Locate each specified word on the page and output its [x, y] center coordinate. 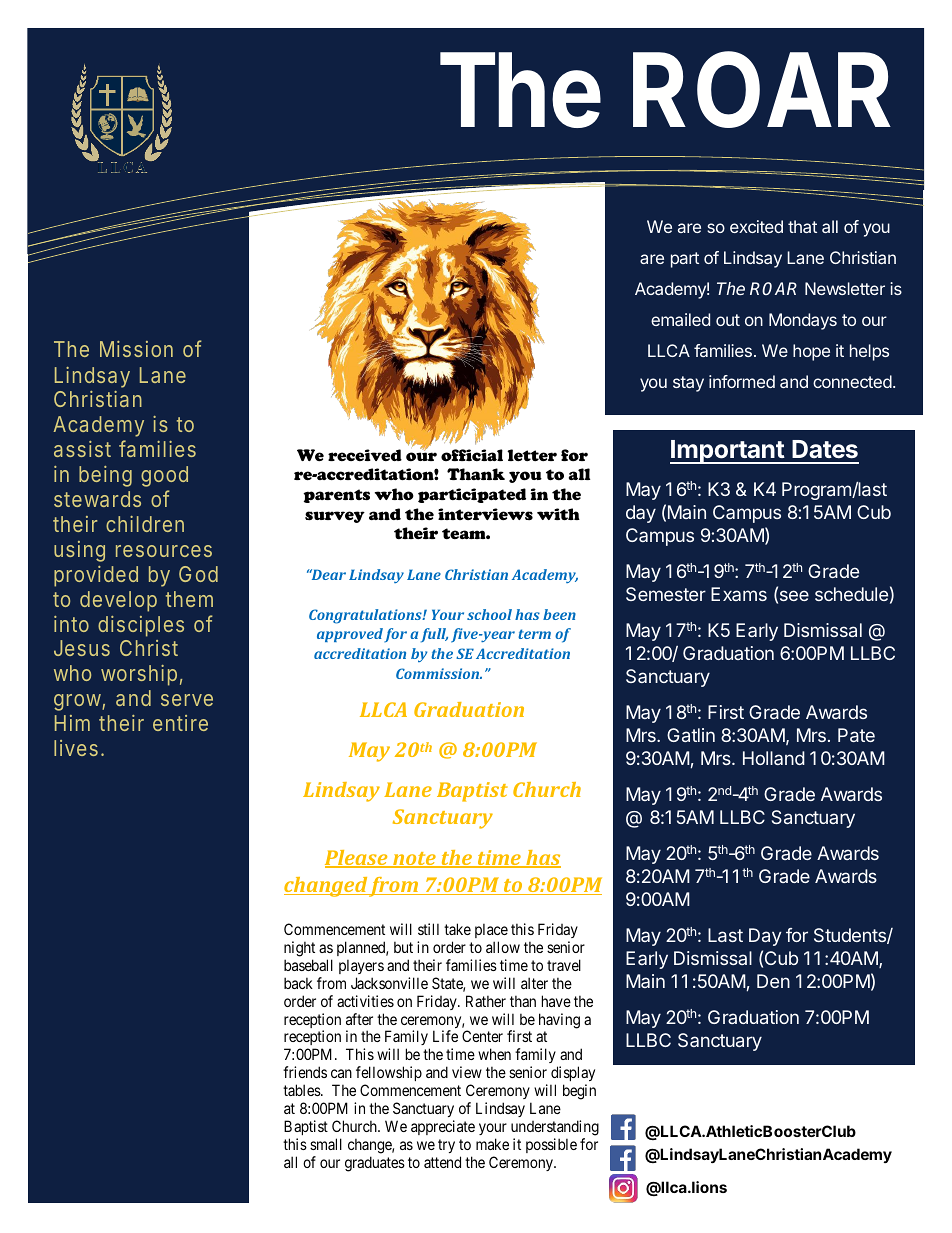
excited [756, 226]
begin [579, 1092]
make [492, 1144]
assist [82, 449]
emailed [680, 319]
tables [302, 1090]
